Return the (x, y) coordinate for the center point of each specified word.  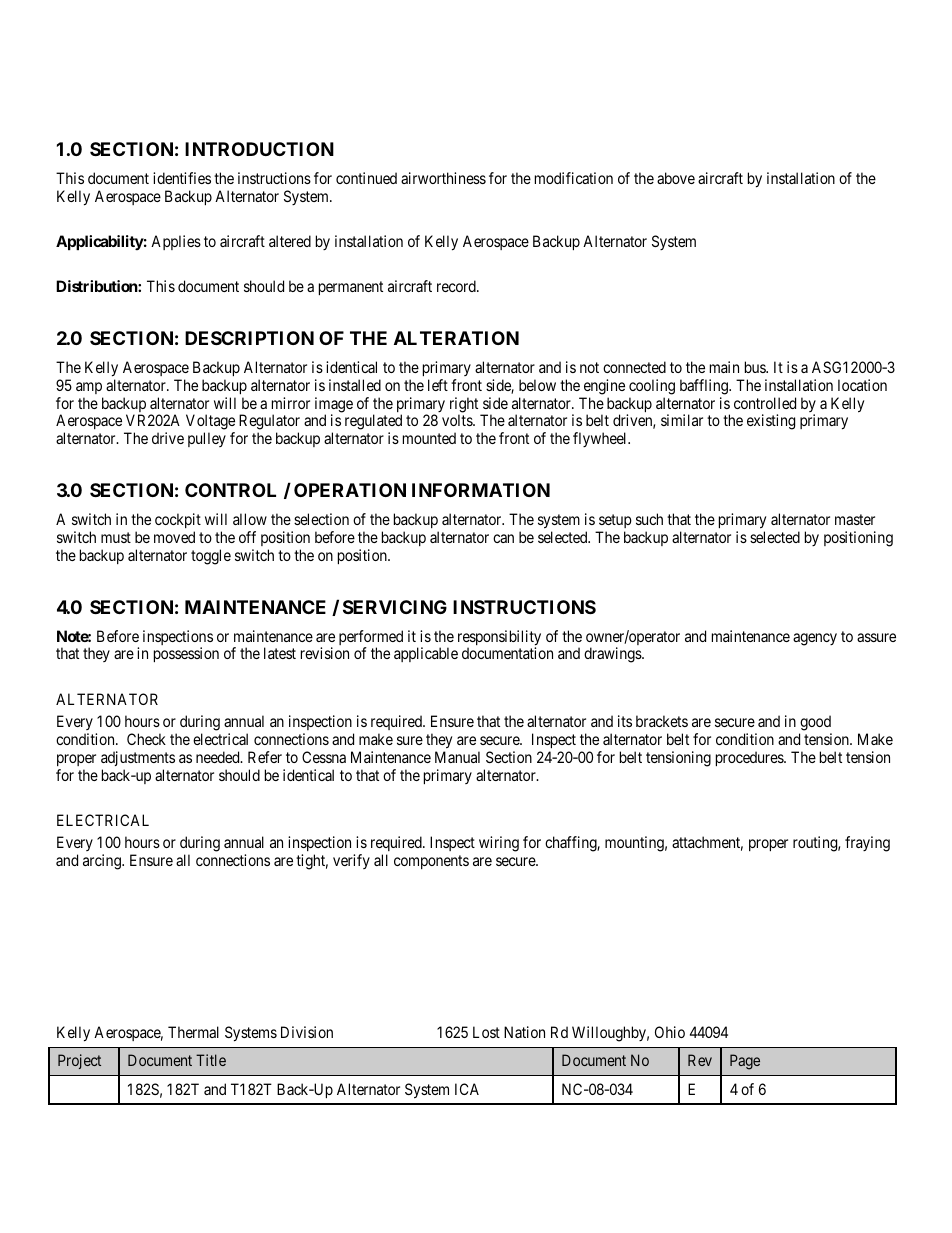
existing (771, 422)
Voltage (210, 423)
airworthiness (443, 178)
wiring (499, 844)
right (465, 406)
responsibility (499, 639)
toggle (211, 557)
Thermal (193, 1032)
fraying (867, 844)
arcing (103, 862)
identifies (182, 178)
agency (815, 639)
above (676, 178)
